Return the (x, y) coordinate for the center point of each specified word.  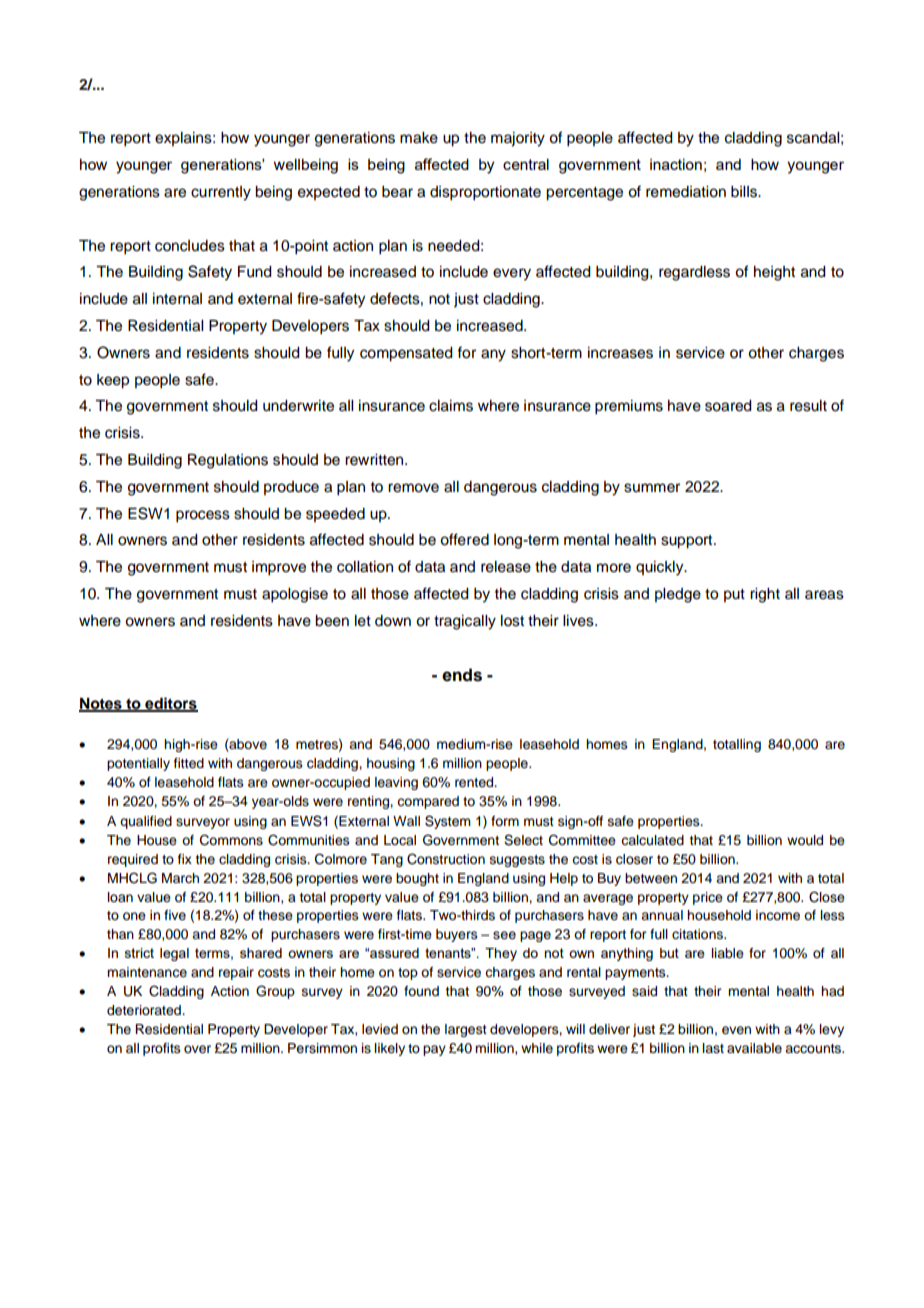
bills (745, 192)
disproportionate (485, 193)
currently (221, 193)
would (805, 840)
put (734, 595)
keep (113, 381)
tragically (465, 622)
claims (451, 406)
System (448, 822)
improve (279, 568)
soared (728, 406)
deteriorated (145, 1010)
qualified (146, 822)
